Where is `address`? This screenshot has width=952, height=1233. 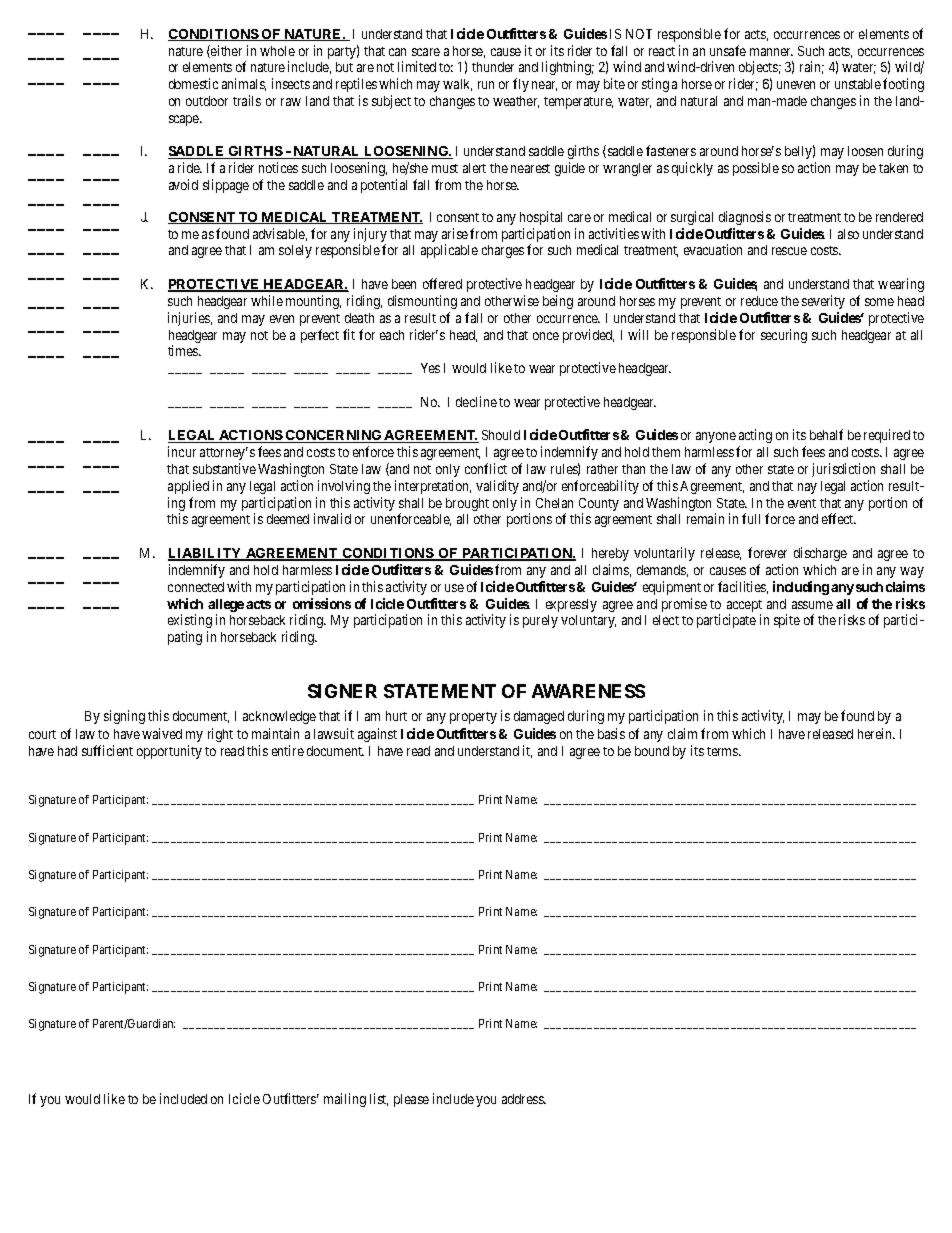 address is located at coordinates (523, 1099).
